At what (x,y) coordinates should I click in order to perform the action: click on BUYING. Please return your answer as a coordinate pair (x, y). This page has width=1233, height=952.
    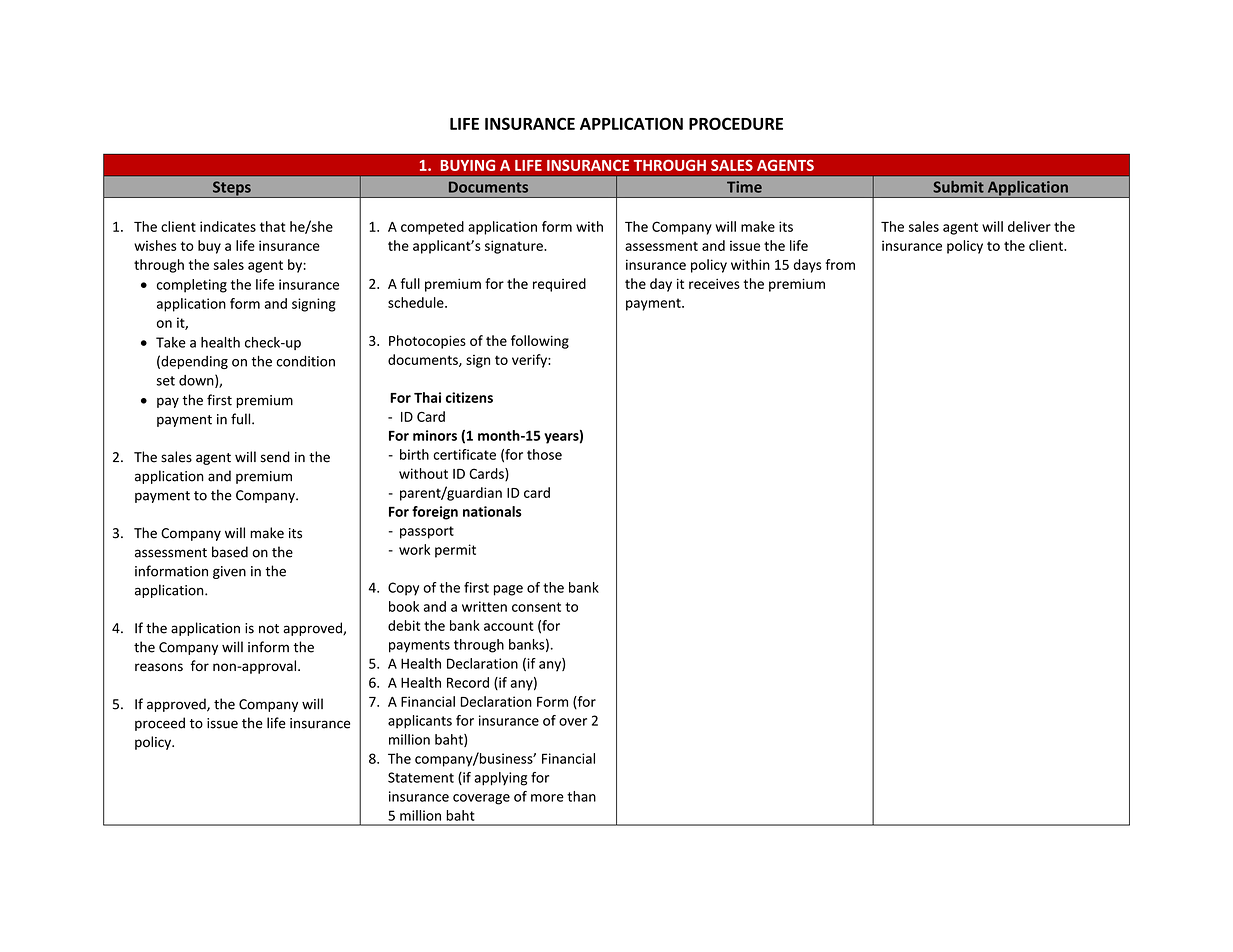
    Looking at the image, I should click on (467, 165).
